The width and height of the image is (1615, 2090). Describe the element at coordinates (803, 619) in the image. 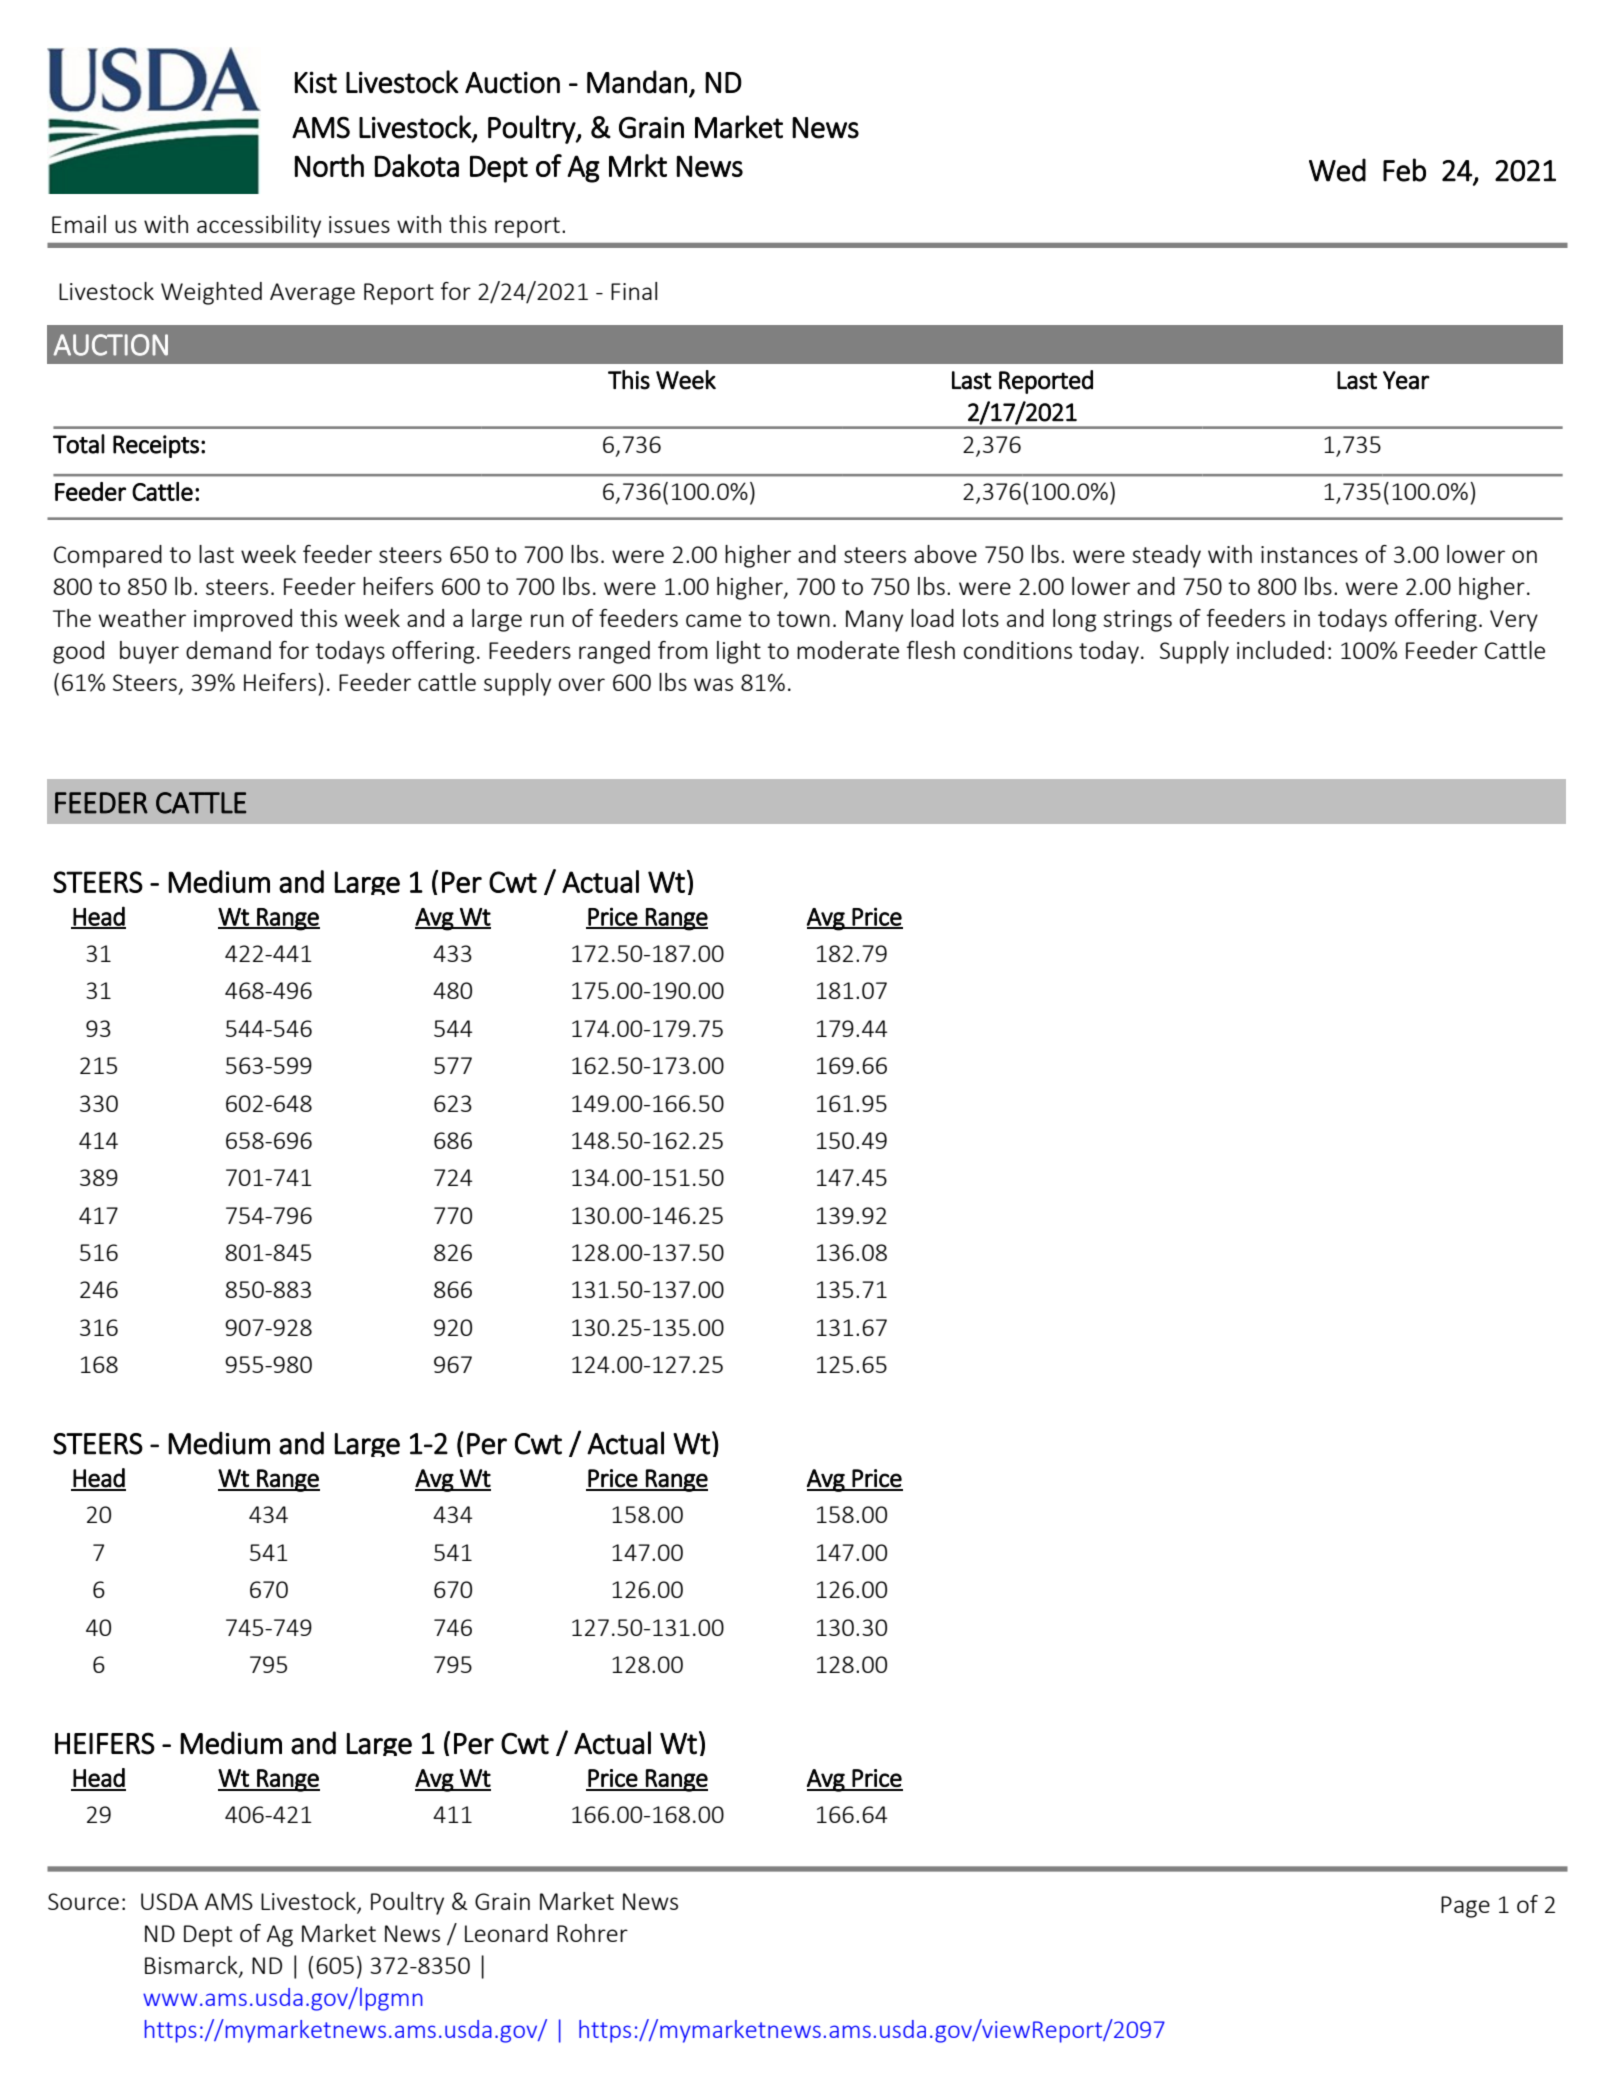

I see `town` at that location.
